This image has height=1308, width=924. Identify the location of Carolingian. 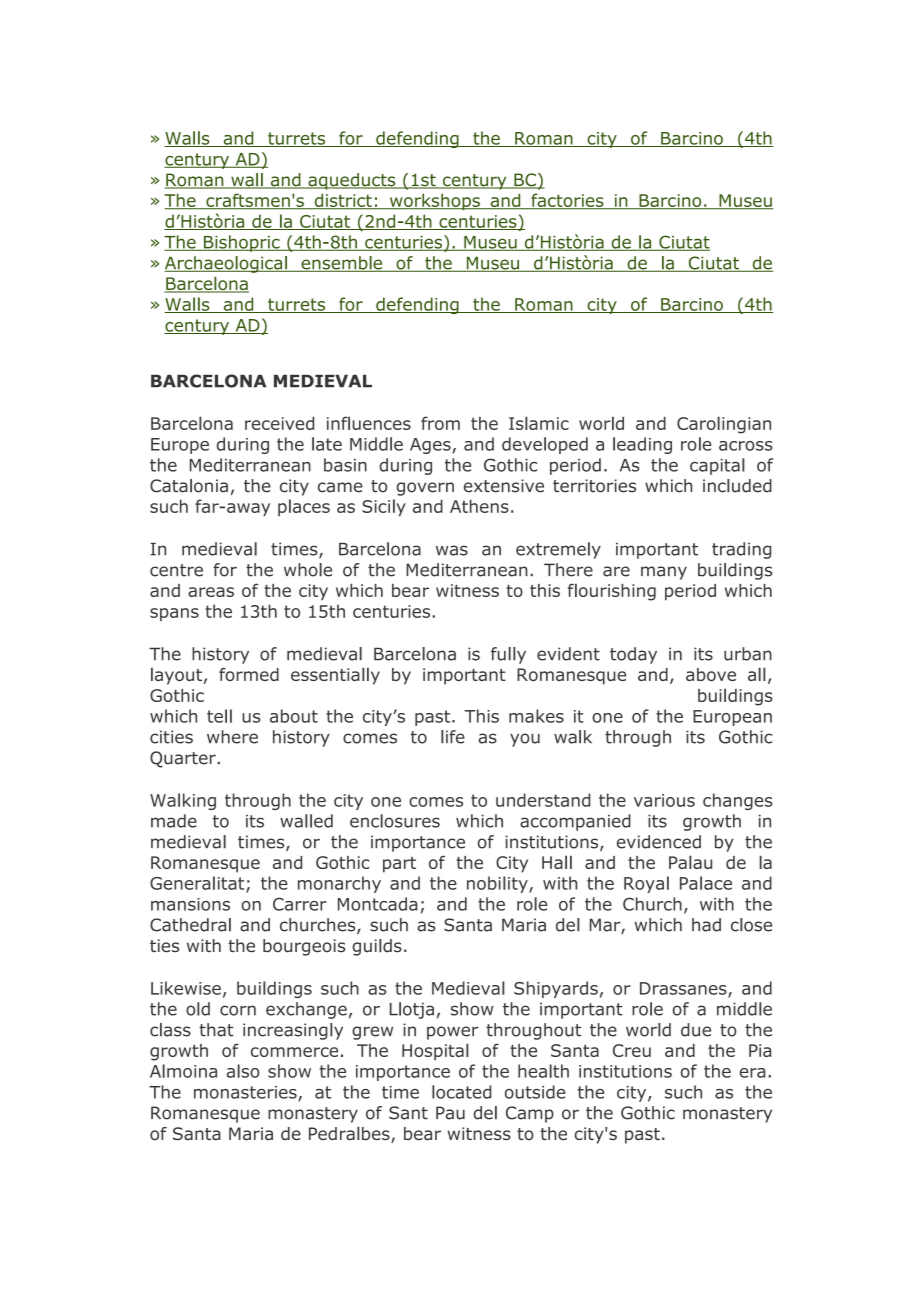
(724, 425).
